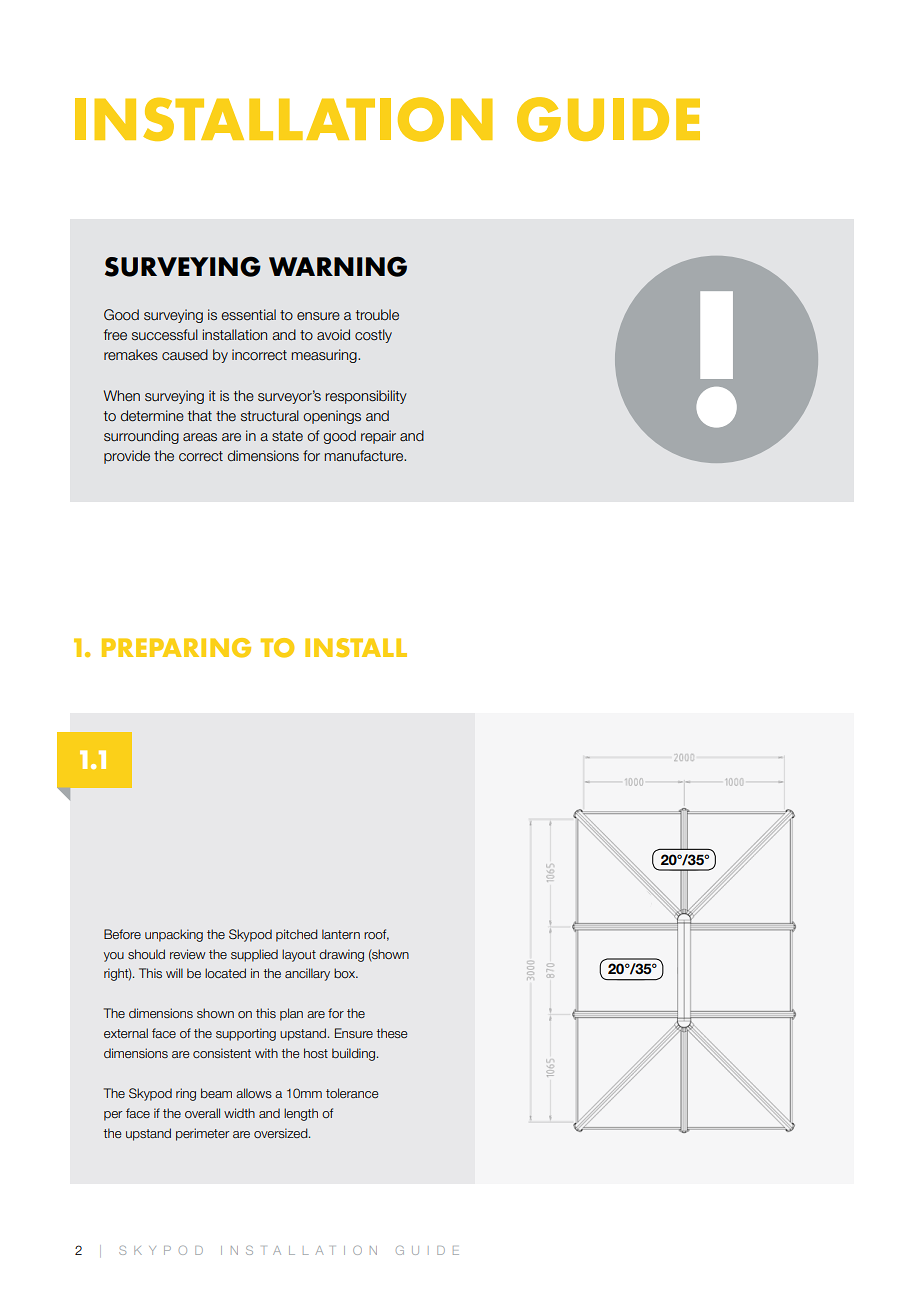  I want to click on provide, so click(127, 457).
